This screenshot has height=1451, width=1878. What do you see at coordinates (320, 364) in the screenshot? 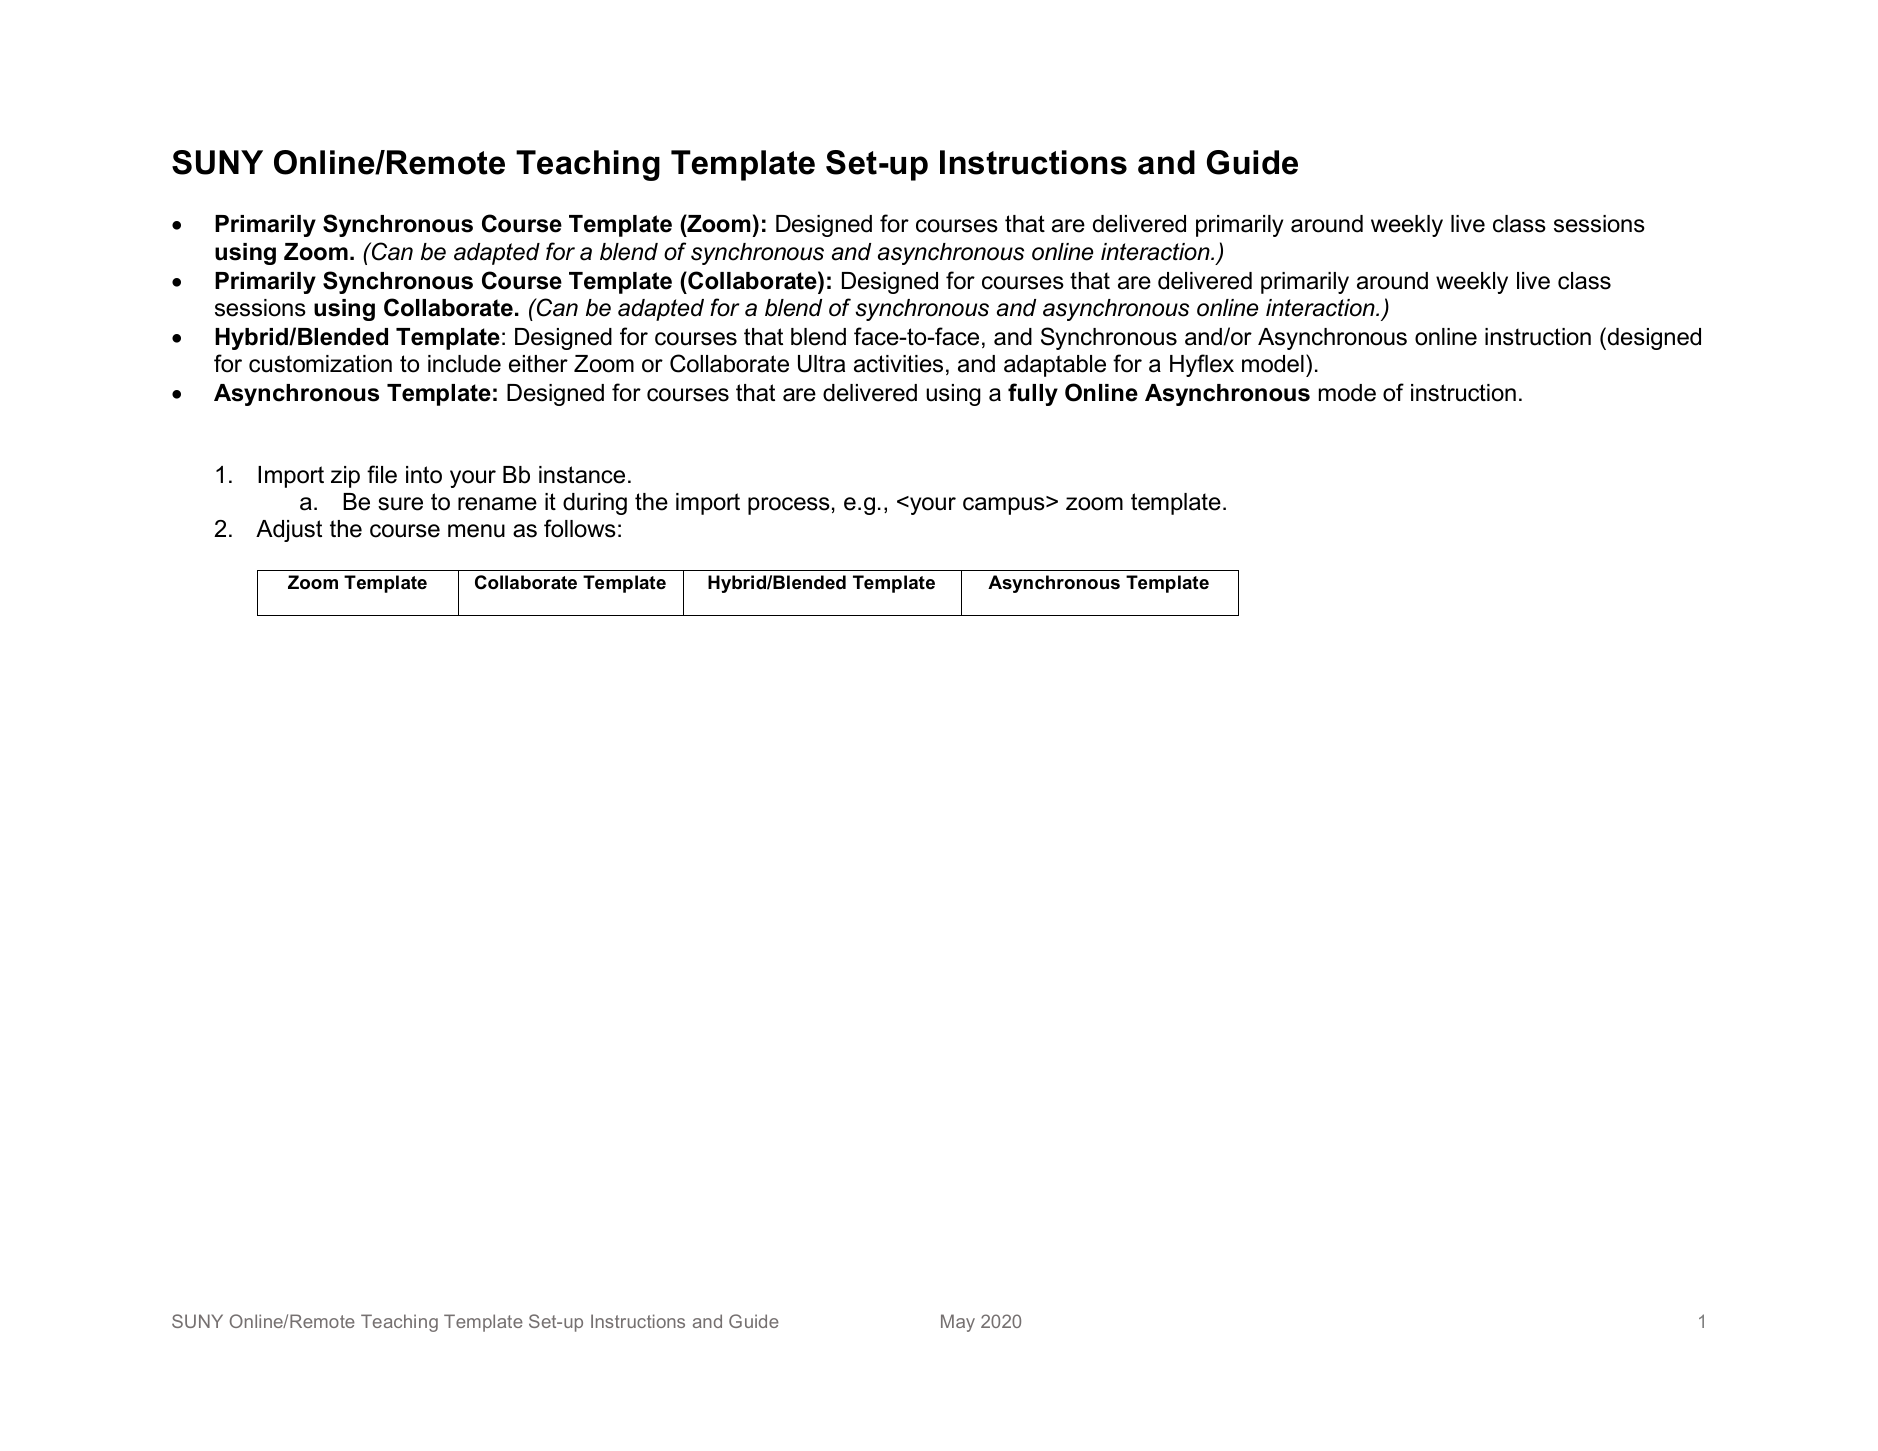
I see `customization` at bounding box center [320, 364].
